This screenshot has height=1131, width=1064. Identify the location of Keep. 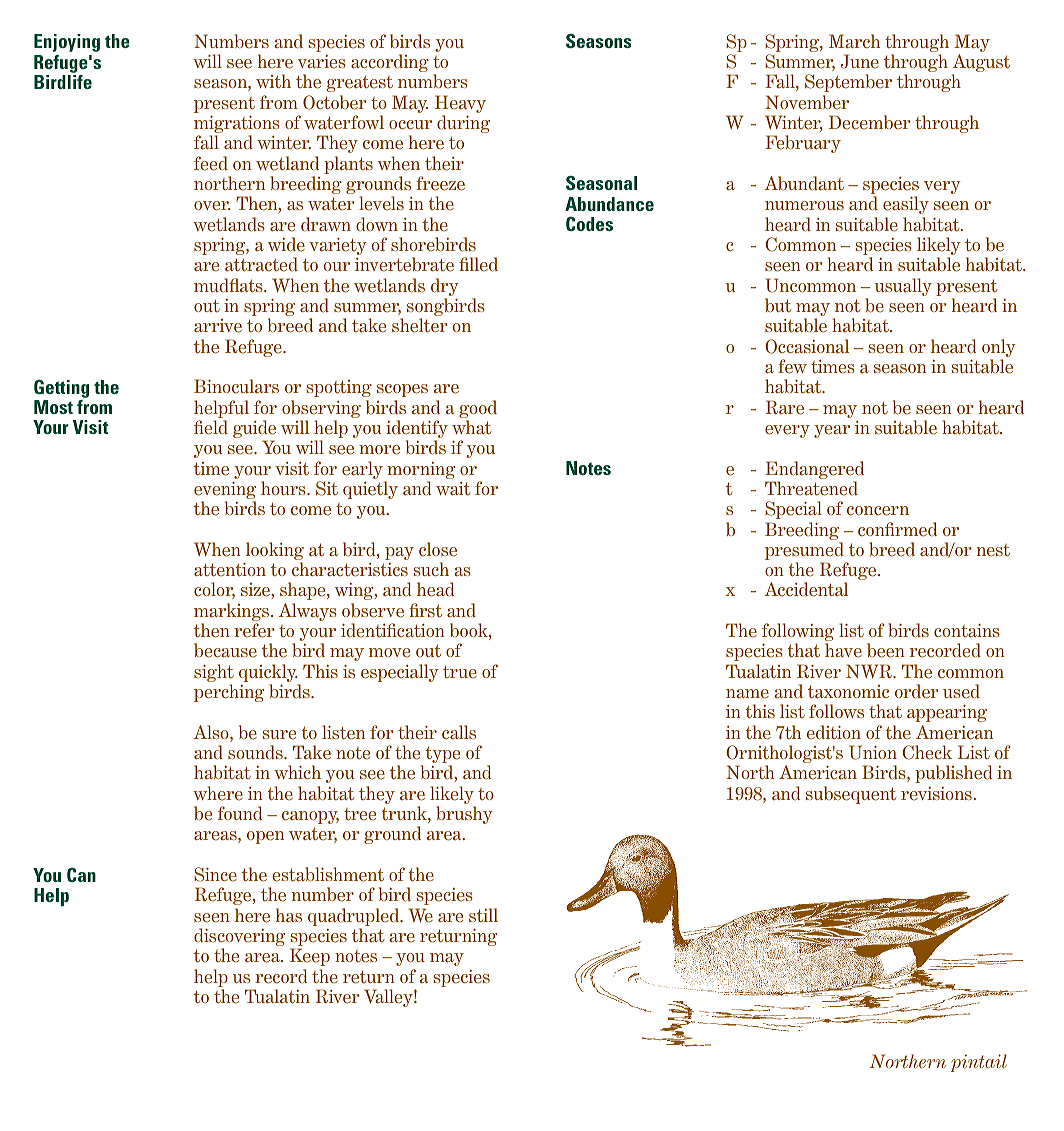
(310, 957).
